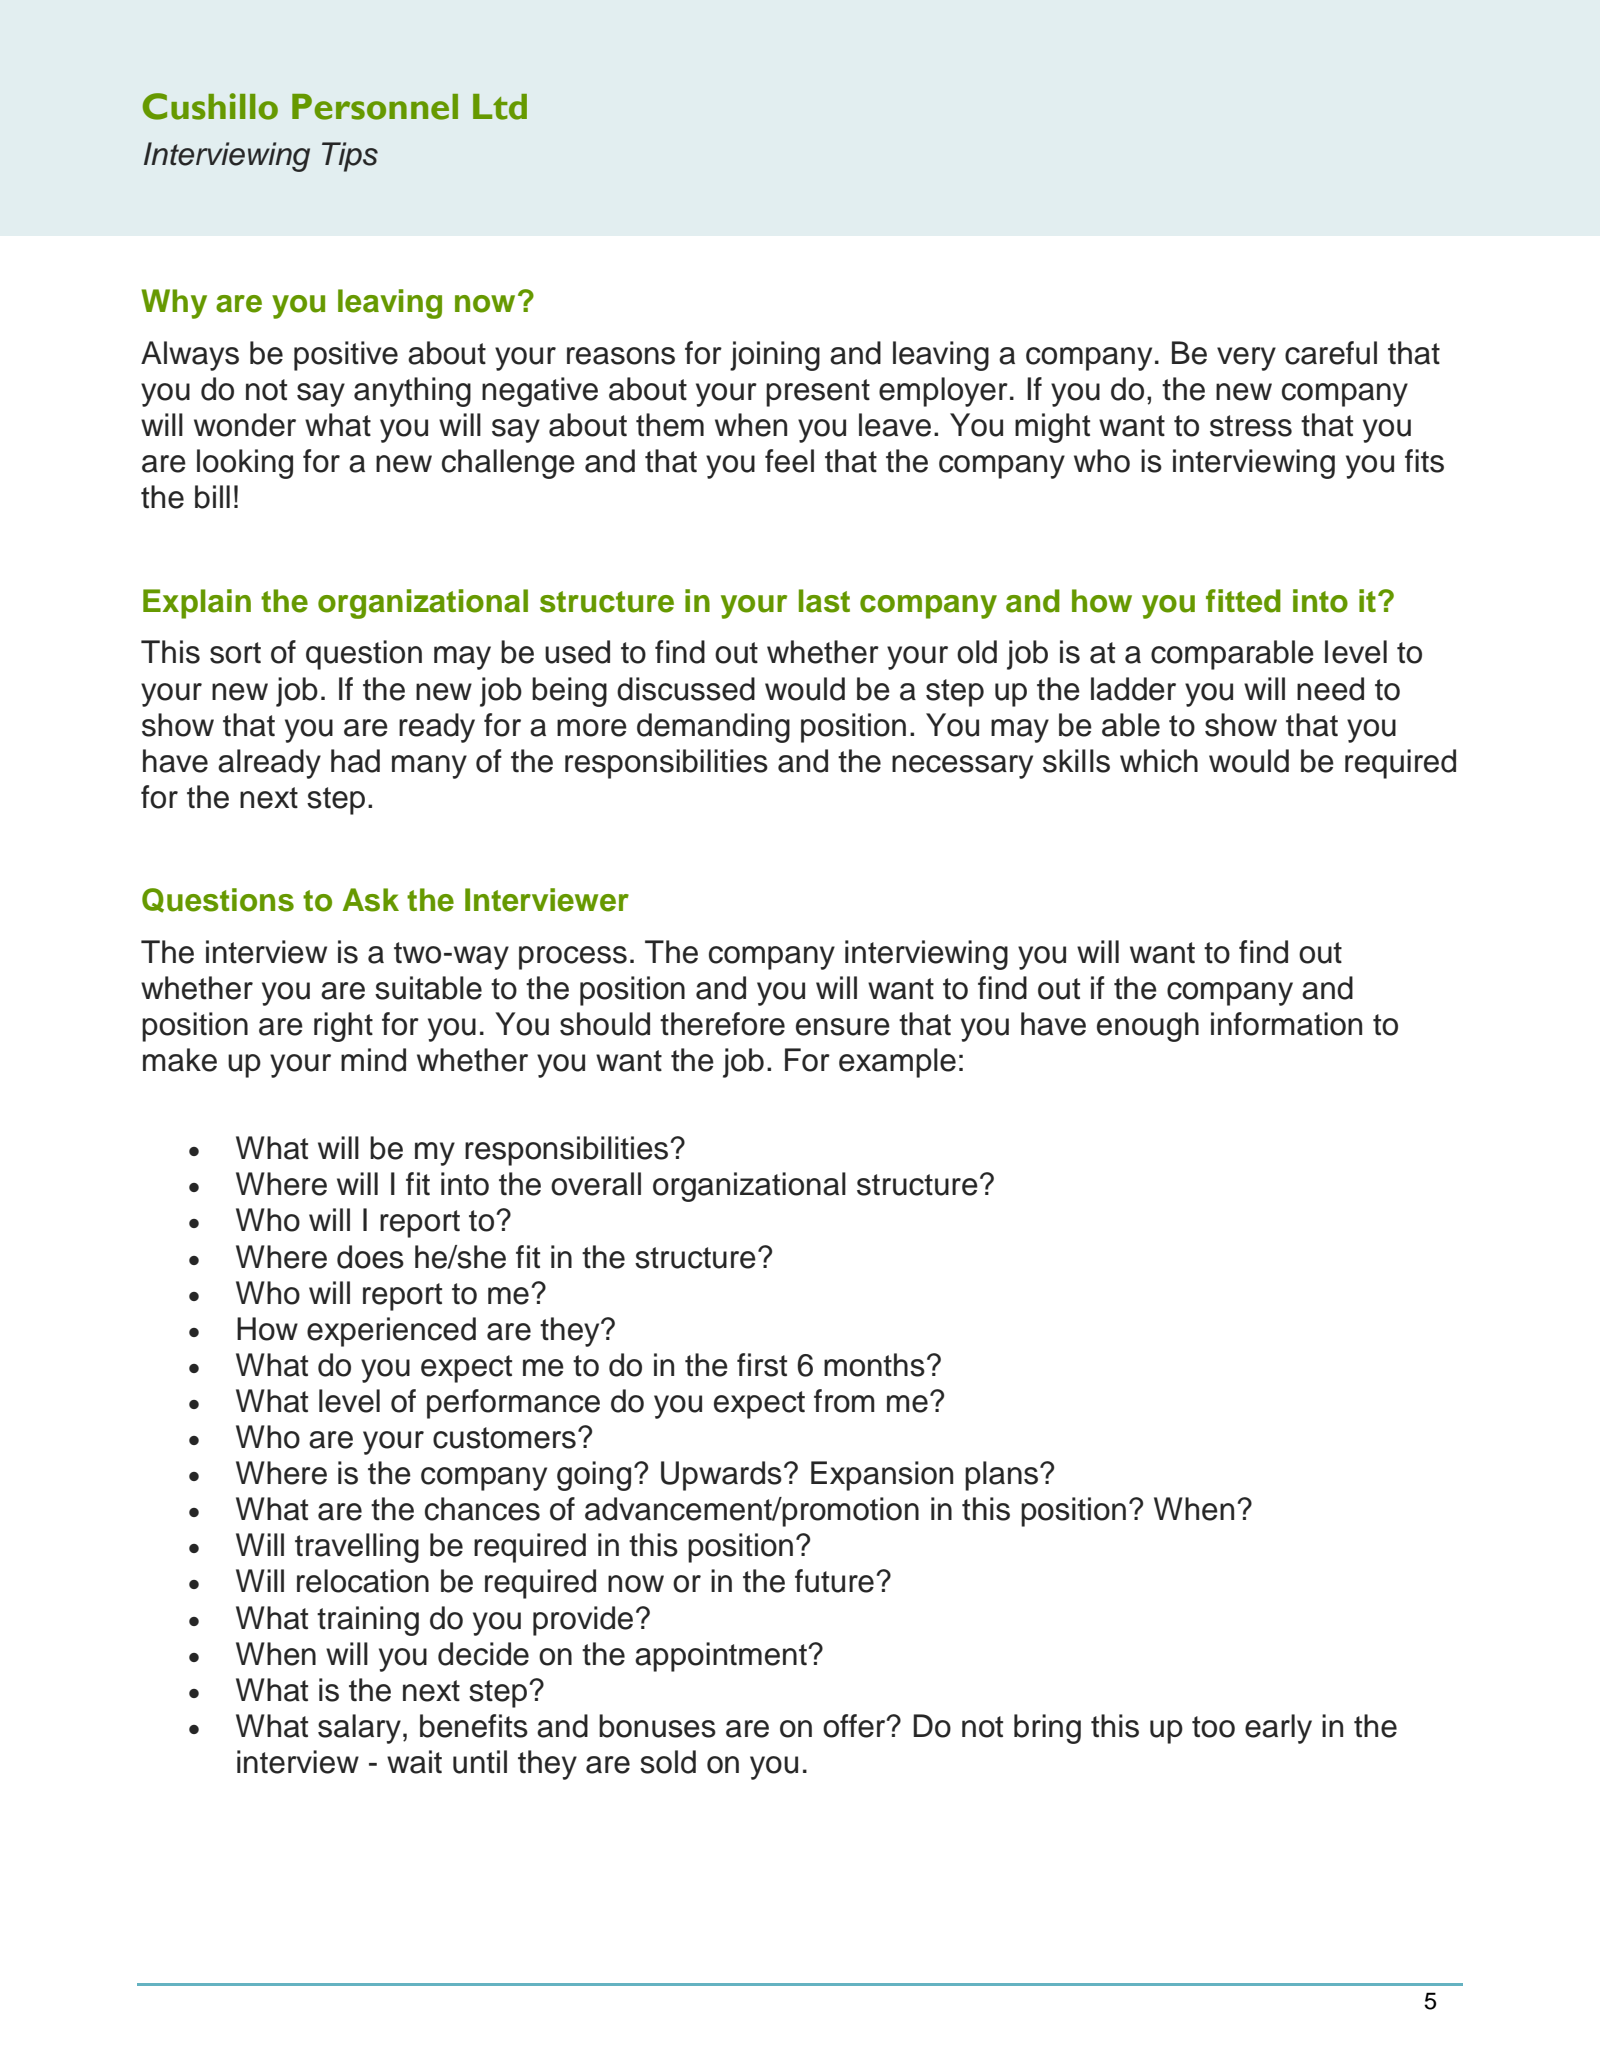 Image resolution: width=1600 pixels, height=2071 pixels. Describe the element at coordinates (235, 653) in the image. I see `sort` at that location.
